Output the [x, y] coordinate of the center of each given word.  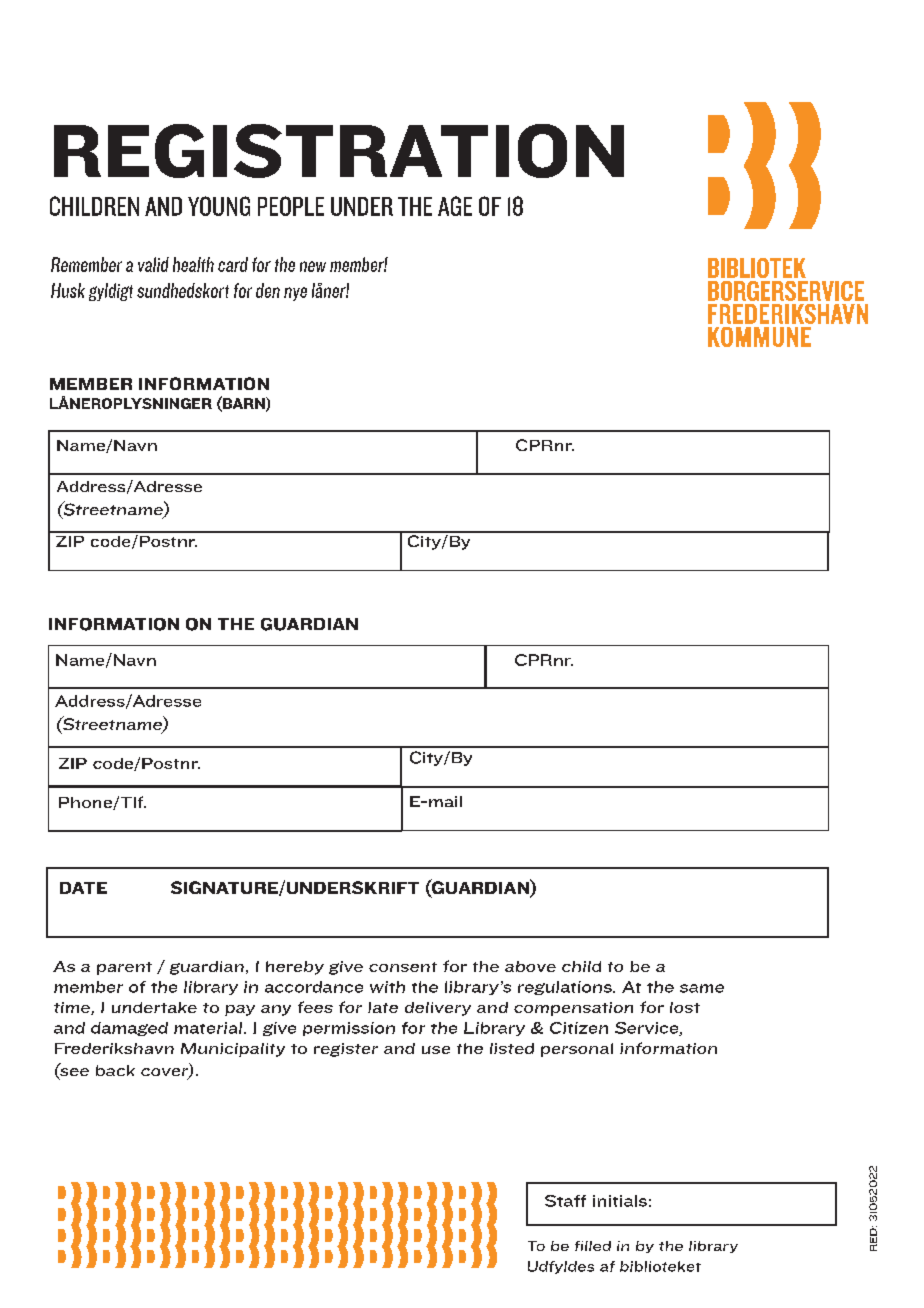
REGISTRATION [339, 151]
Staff [565, 1201]
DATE [83, 888]
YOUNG [219, 206]
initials [620, 1201]
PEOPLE [291, 206]
